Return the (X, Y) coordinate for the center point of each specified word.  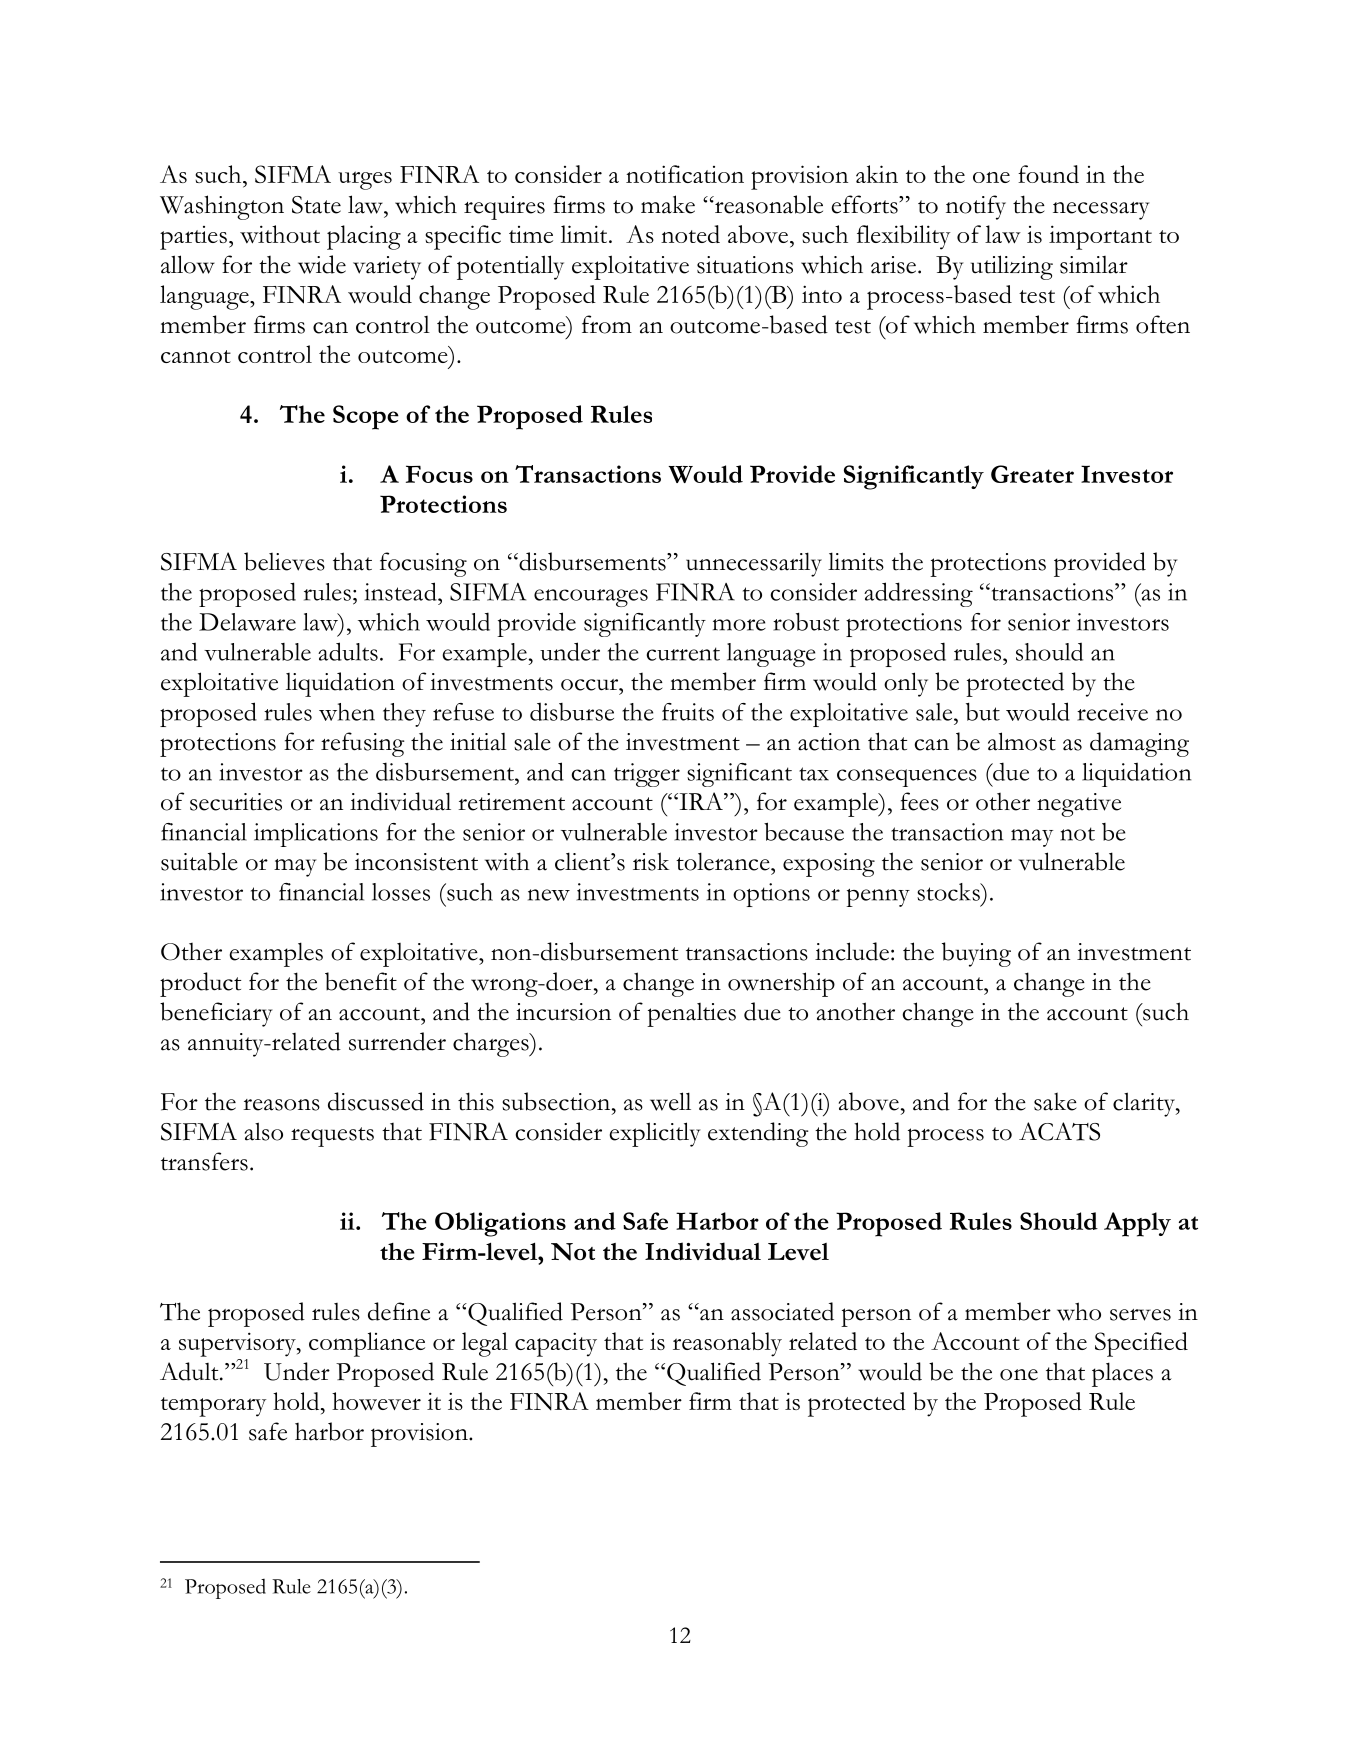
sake (1055, 1101)
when (347, 712)
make (668, 204)
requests (332, 1137)
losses (401, 892)
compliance (367, 1344)
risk (651, 861)
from (607, 324)
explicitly (655, 1134)
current (683, 654)
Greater (1032, 474)
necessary (1101, 211)
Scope (366, 417)
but (983, 711)
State (316, 205)
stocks (949, 892)
